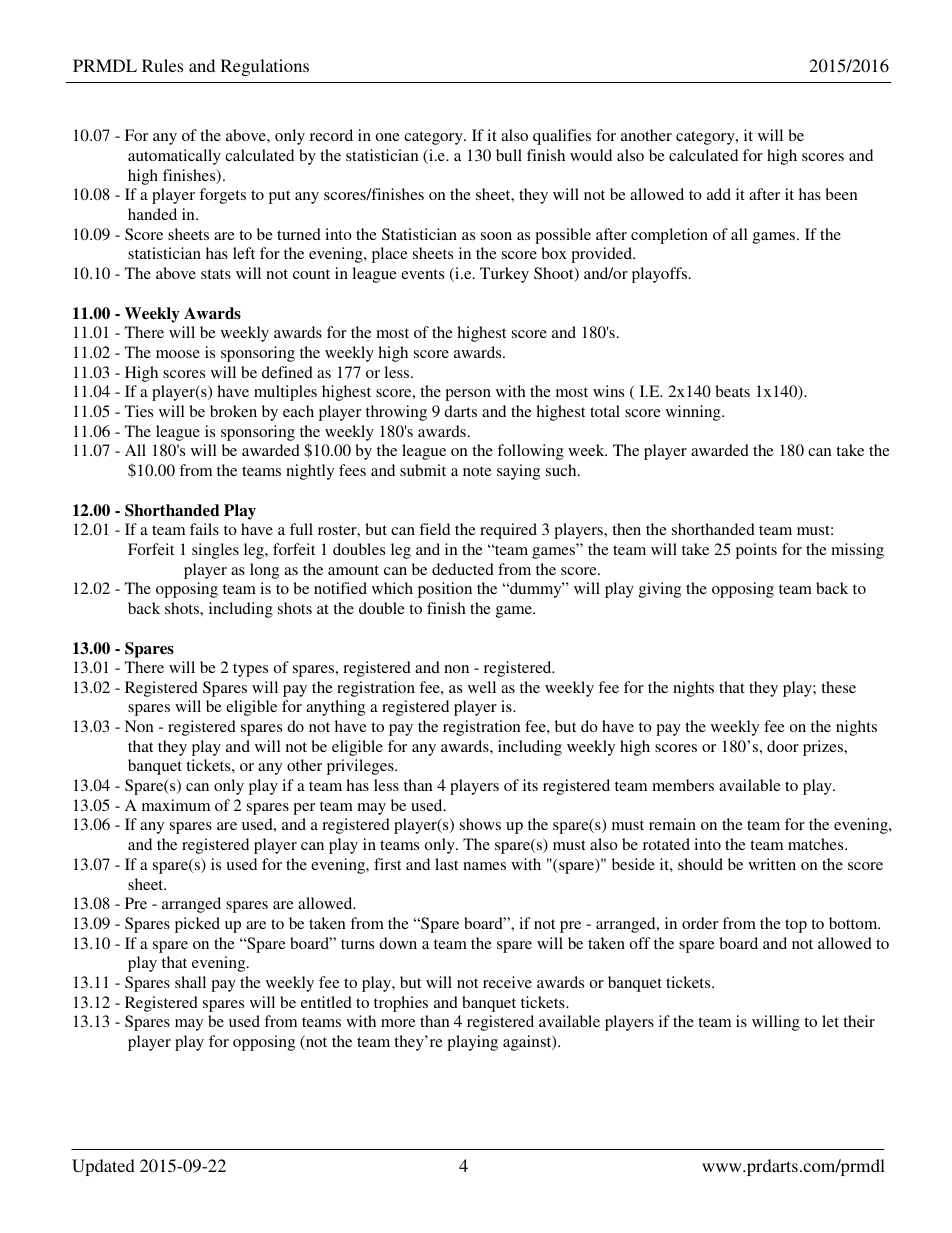 The height and width of the screenshot is (1233, 952). What do you see at coordinates (197, 925) in the screenshot?
I see `picked` at bounding box center [197, 925].
